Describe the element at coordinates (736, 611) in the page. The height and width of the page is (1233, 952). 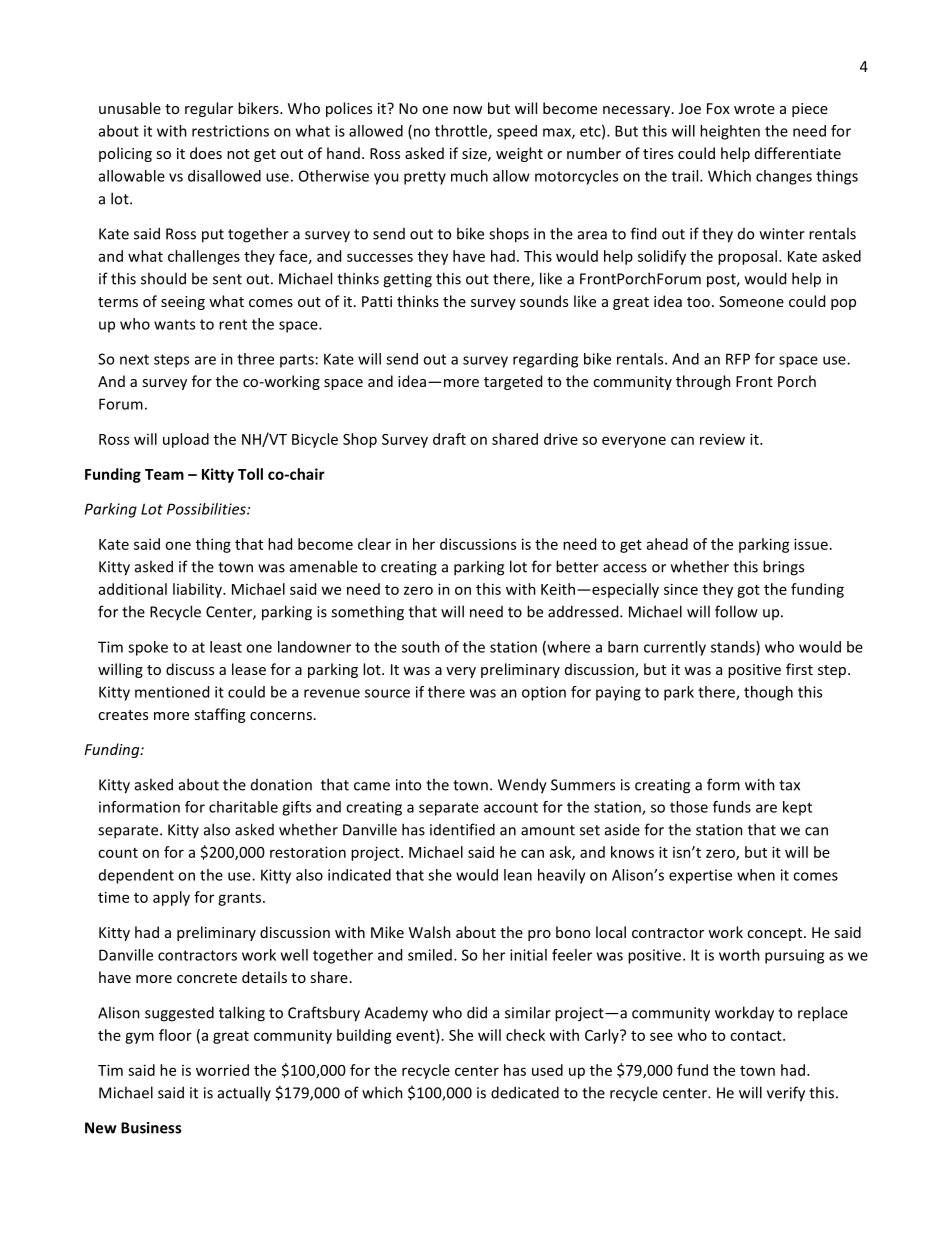
I see `follow` at that location.
